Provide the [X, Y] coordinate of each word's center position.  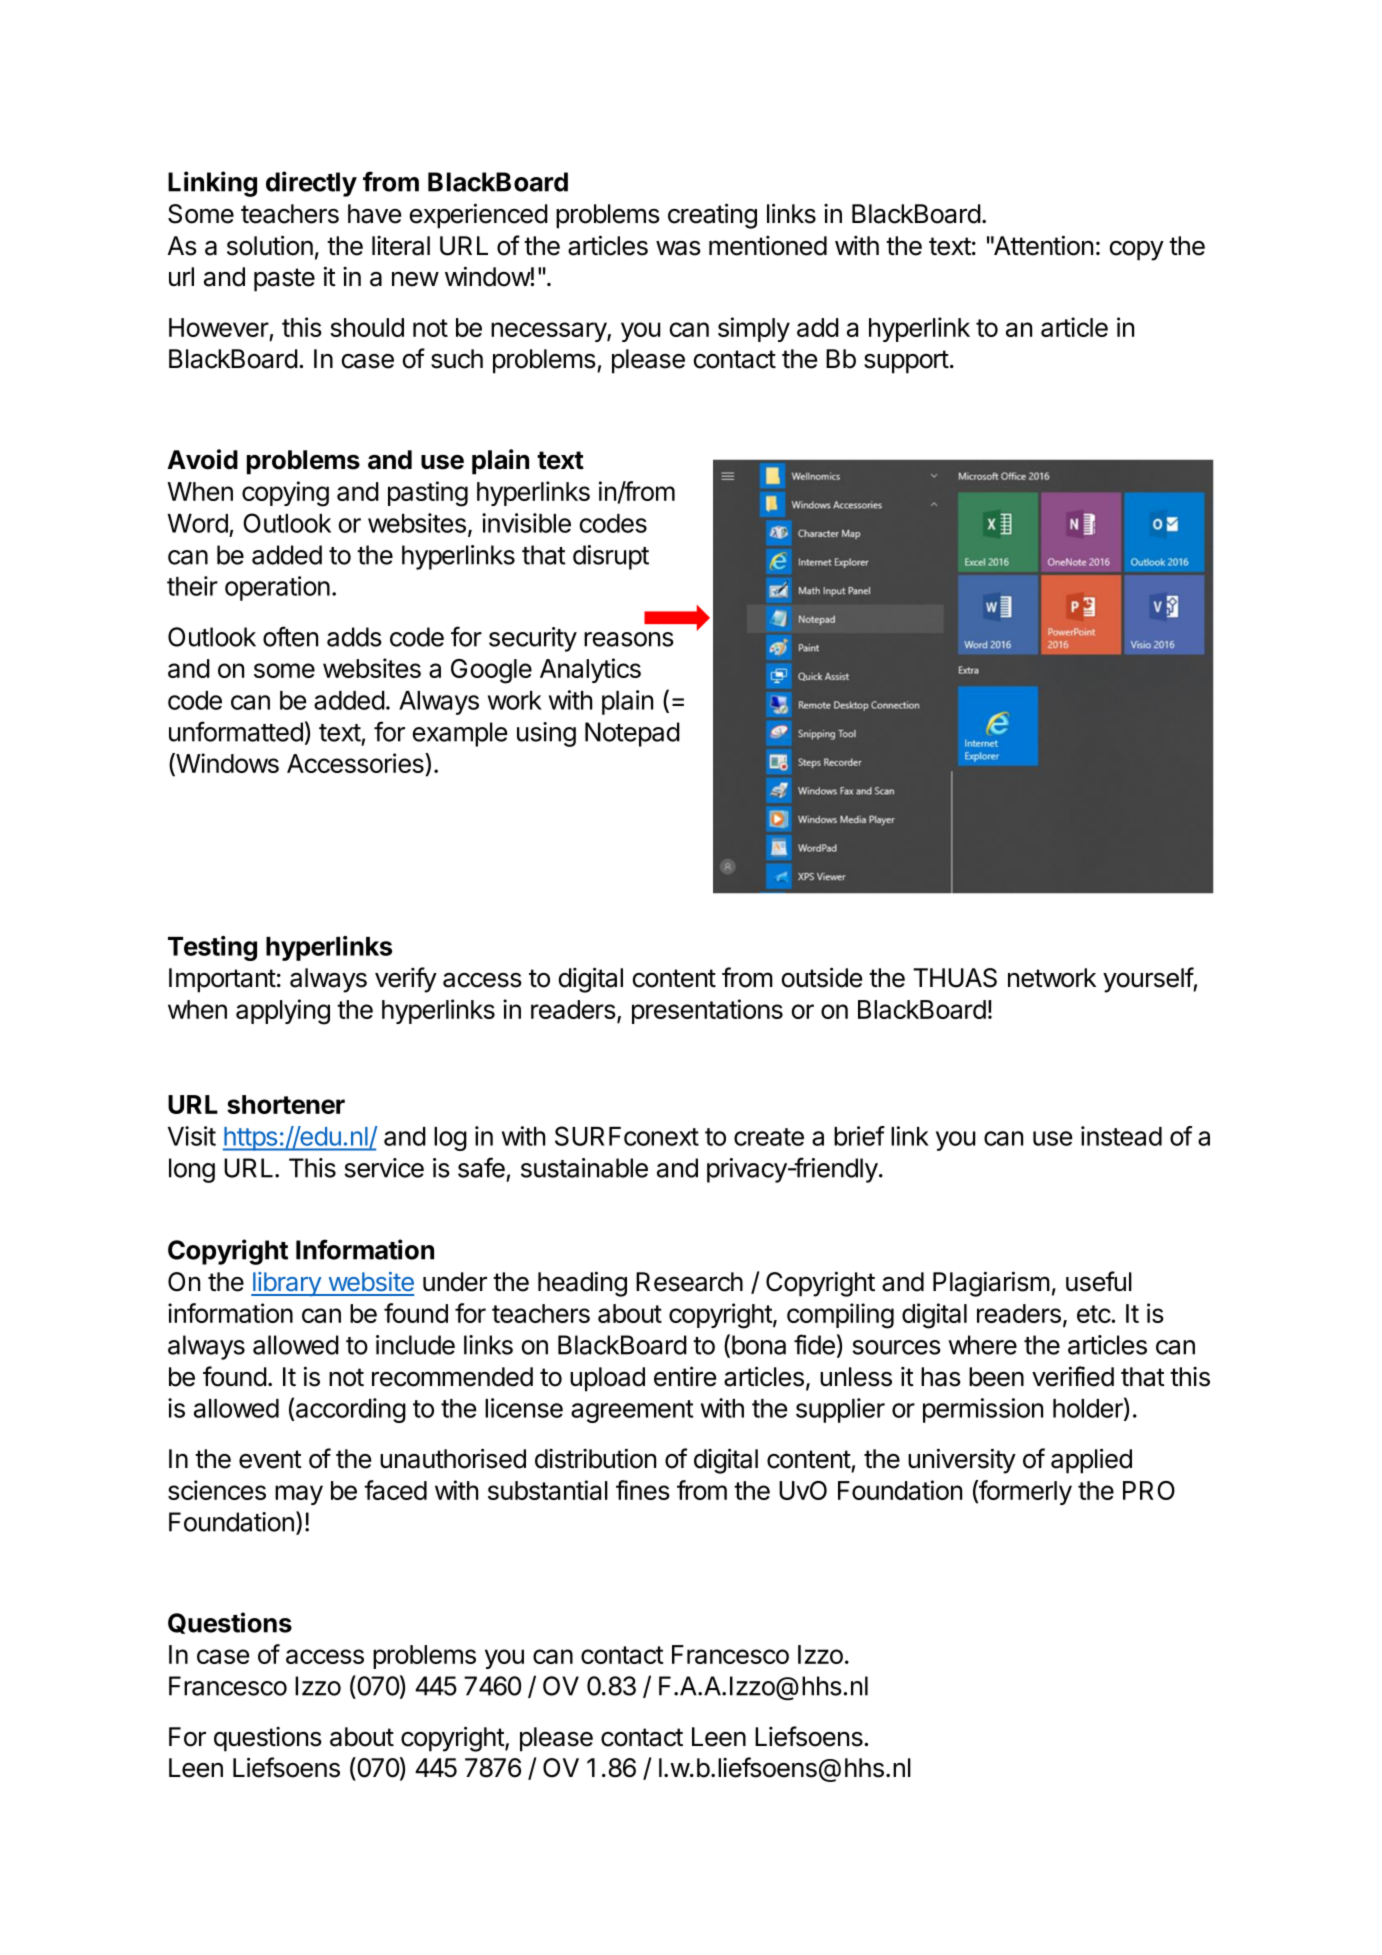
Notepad [632, 734]
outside [822, 977]
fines [643, 1490]
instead [1121, 1136]
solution [270, 245]
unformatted [236, 731]
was [678, 248]
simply [754, 329]
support [906, 362]
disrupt [611, 557]
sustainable [584, 1168]
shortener [286, 1104]
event [270, 1459]
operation [277, 588]
